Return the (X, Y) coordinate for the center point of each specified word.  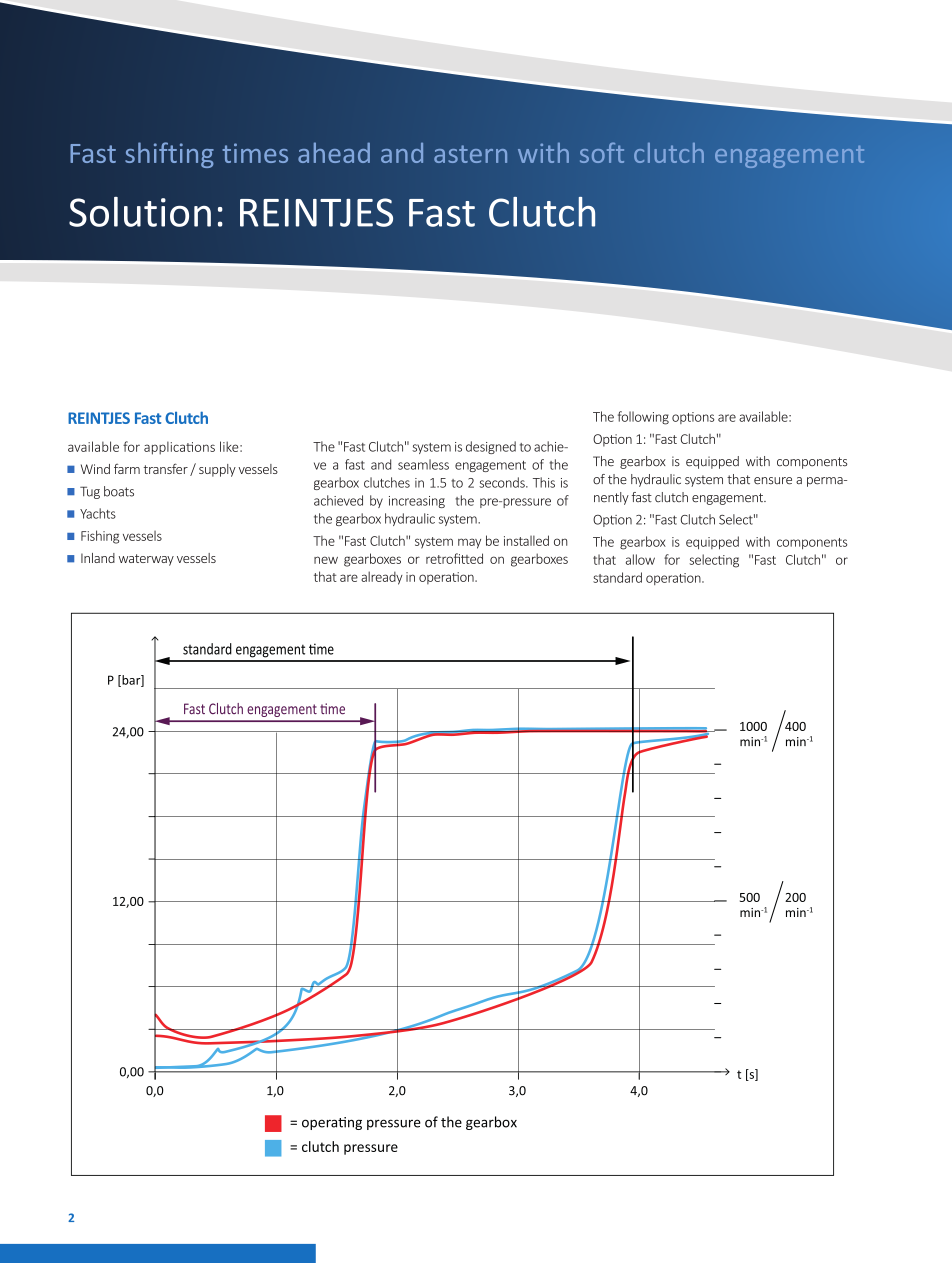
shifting (169, 155)
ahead (334, 152)
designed (491, 447)
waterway (146, 560)
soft (602, 152)
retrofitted (454, 558)
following (643, 418)
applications (179, 448)
